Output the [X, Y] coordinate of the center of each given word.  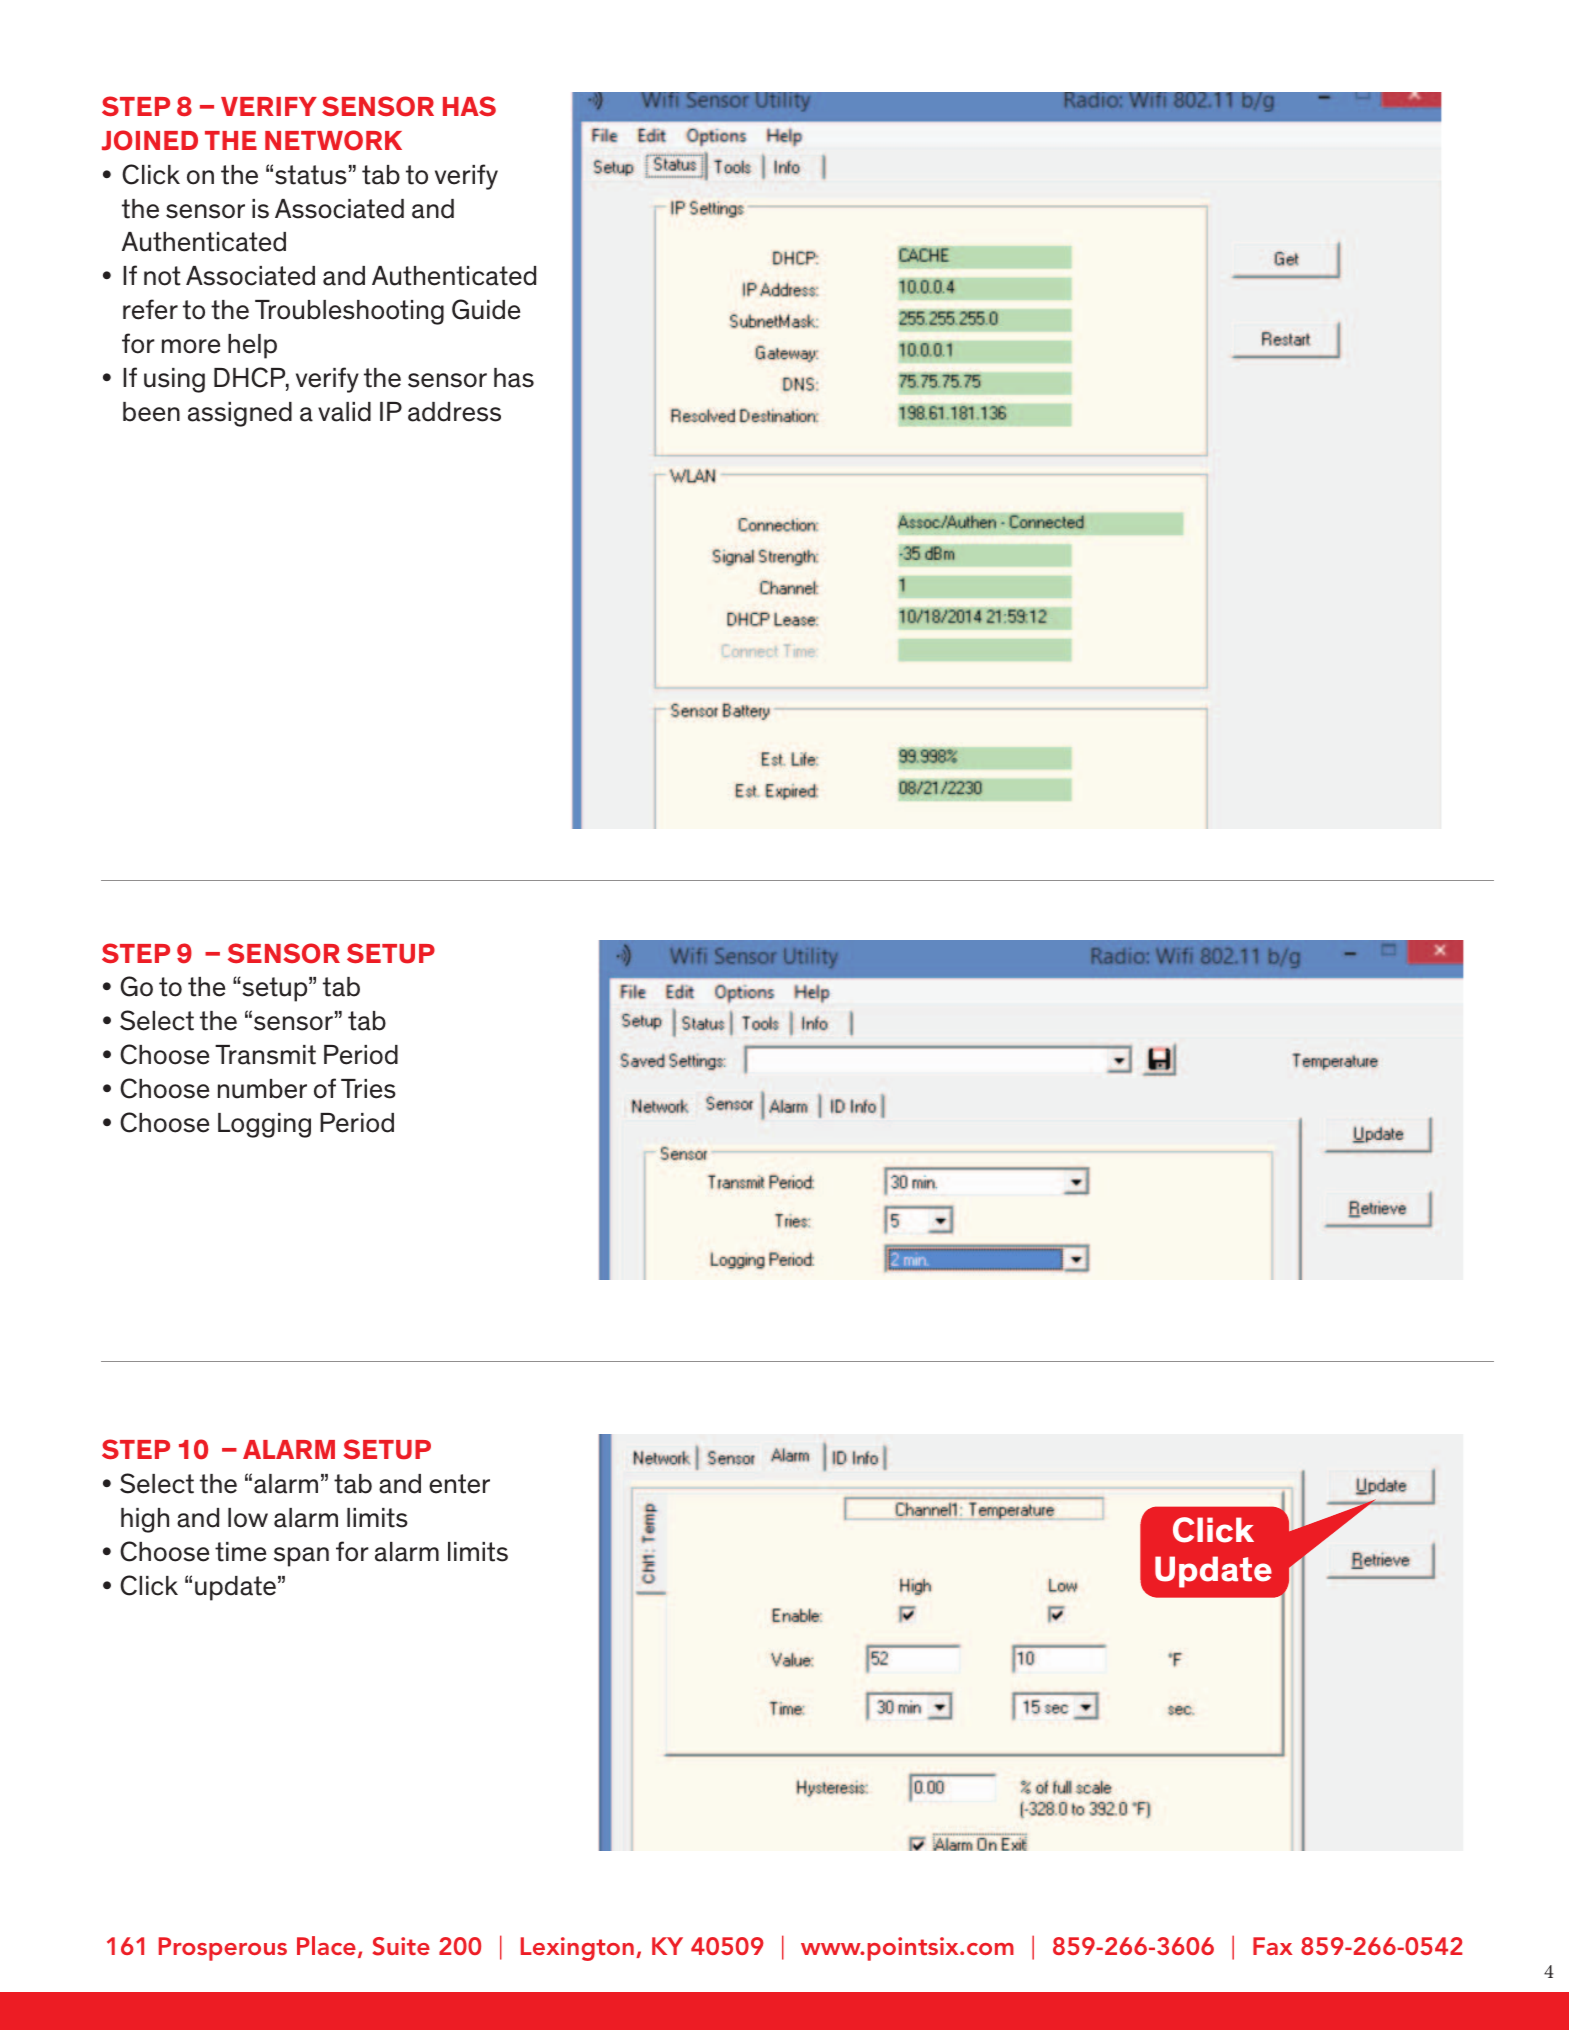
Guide [486, 309]
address [454, 412]
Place [326, 1945]
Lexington [577, 1949]
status [311, 175]
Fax [1273, 1946]
